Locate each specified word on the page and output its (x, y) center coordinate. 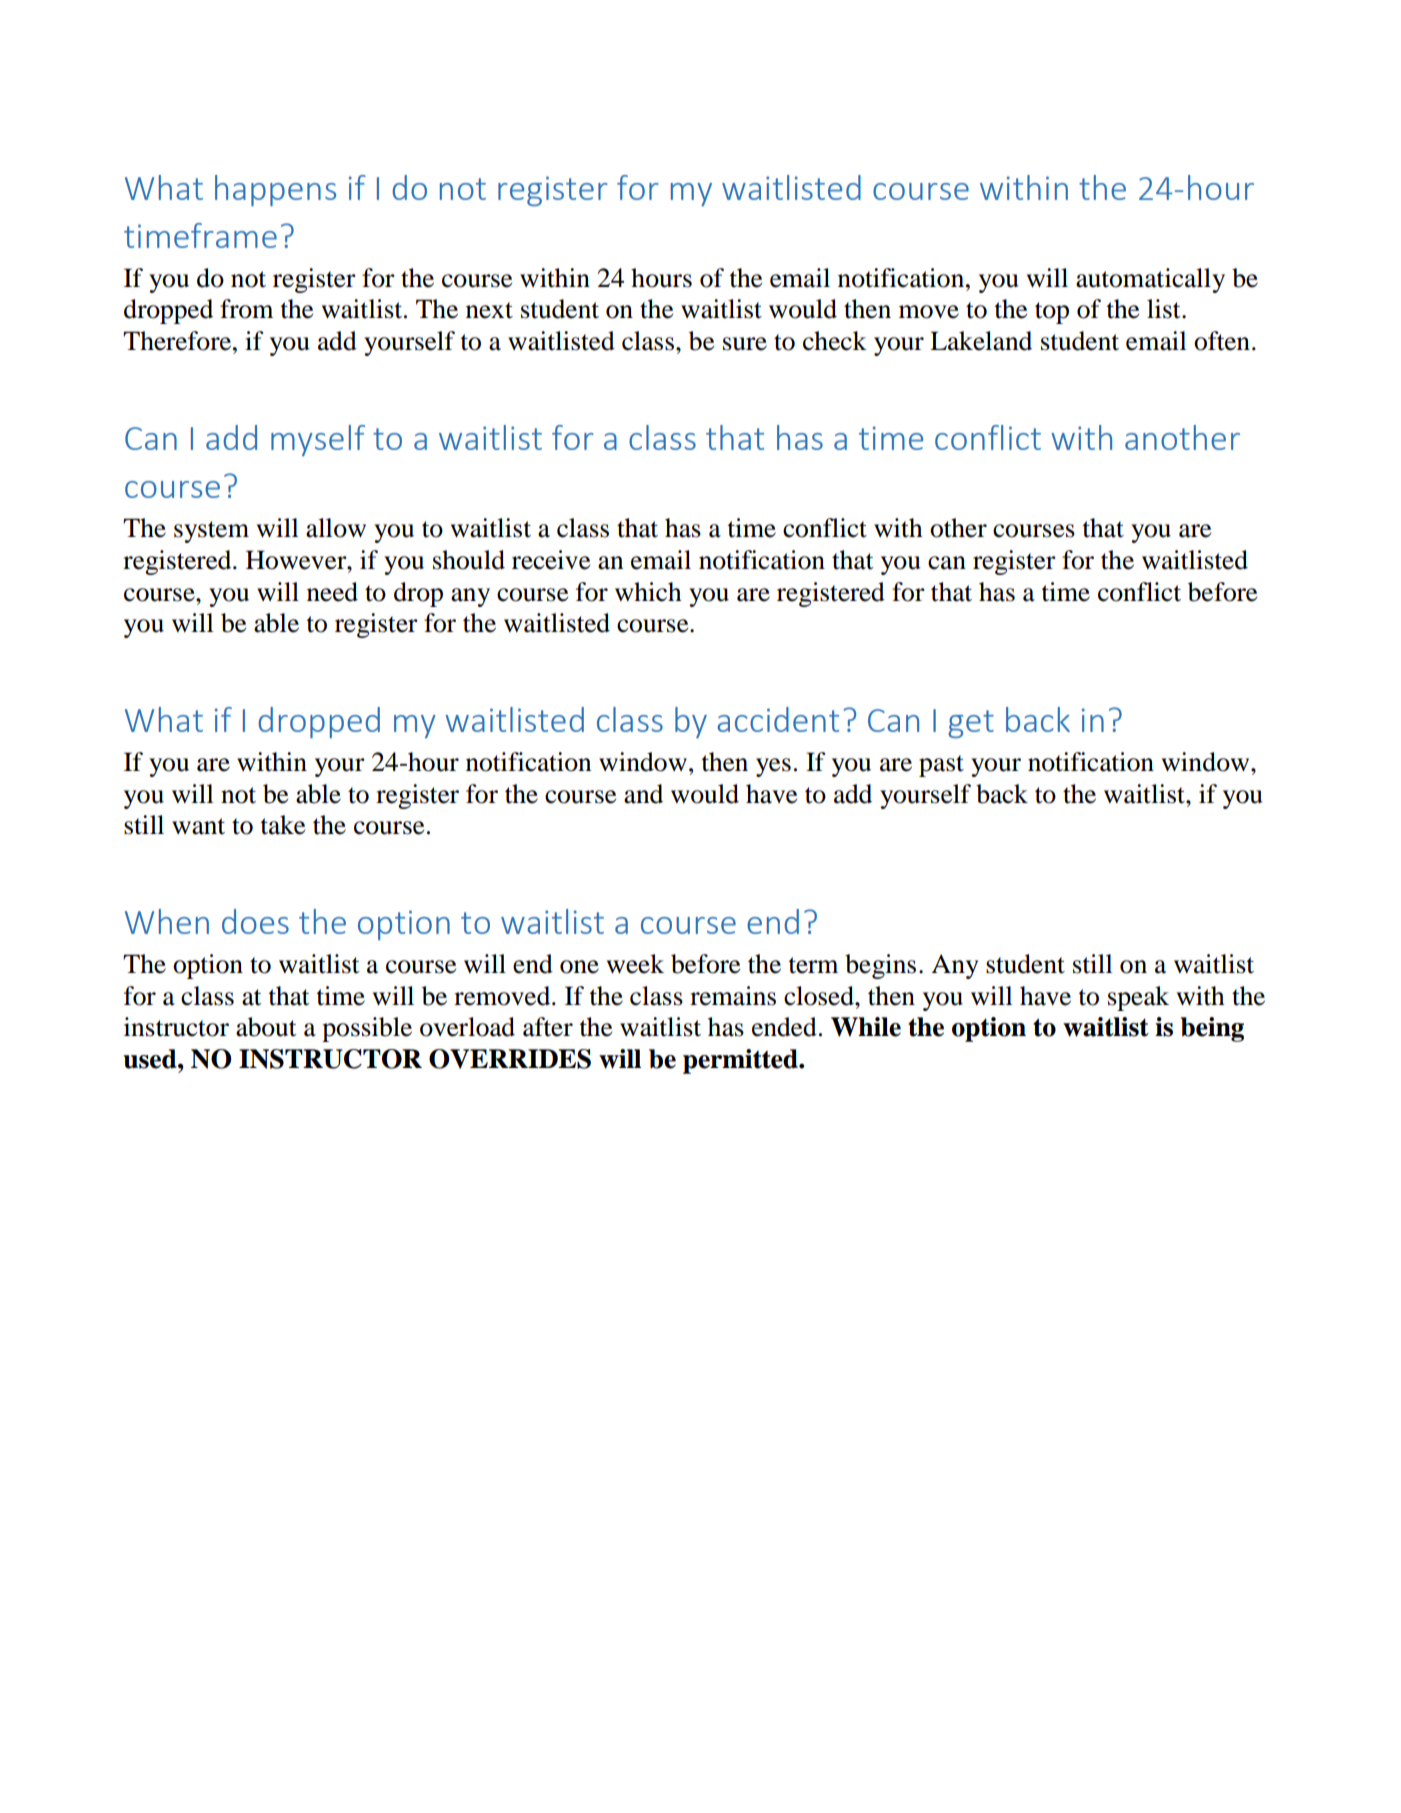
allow (336, 528)
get (971, 724)
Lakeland (981, 341)
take (282, 825)
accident (778, 719)
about (266, 1027)
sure (745, 344)
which (648, 592)
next (489, 310)
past (941, 766)
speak (1138, 998)
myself (318, 440)
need (332, 592)
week (635, 964)
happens (275, 190)
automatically (1150, 280)
